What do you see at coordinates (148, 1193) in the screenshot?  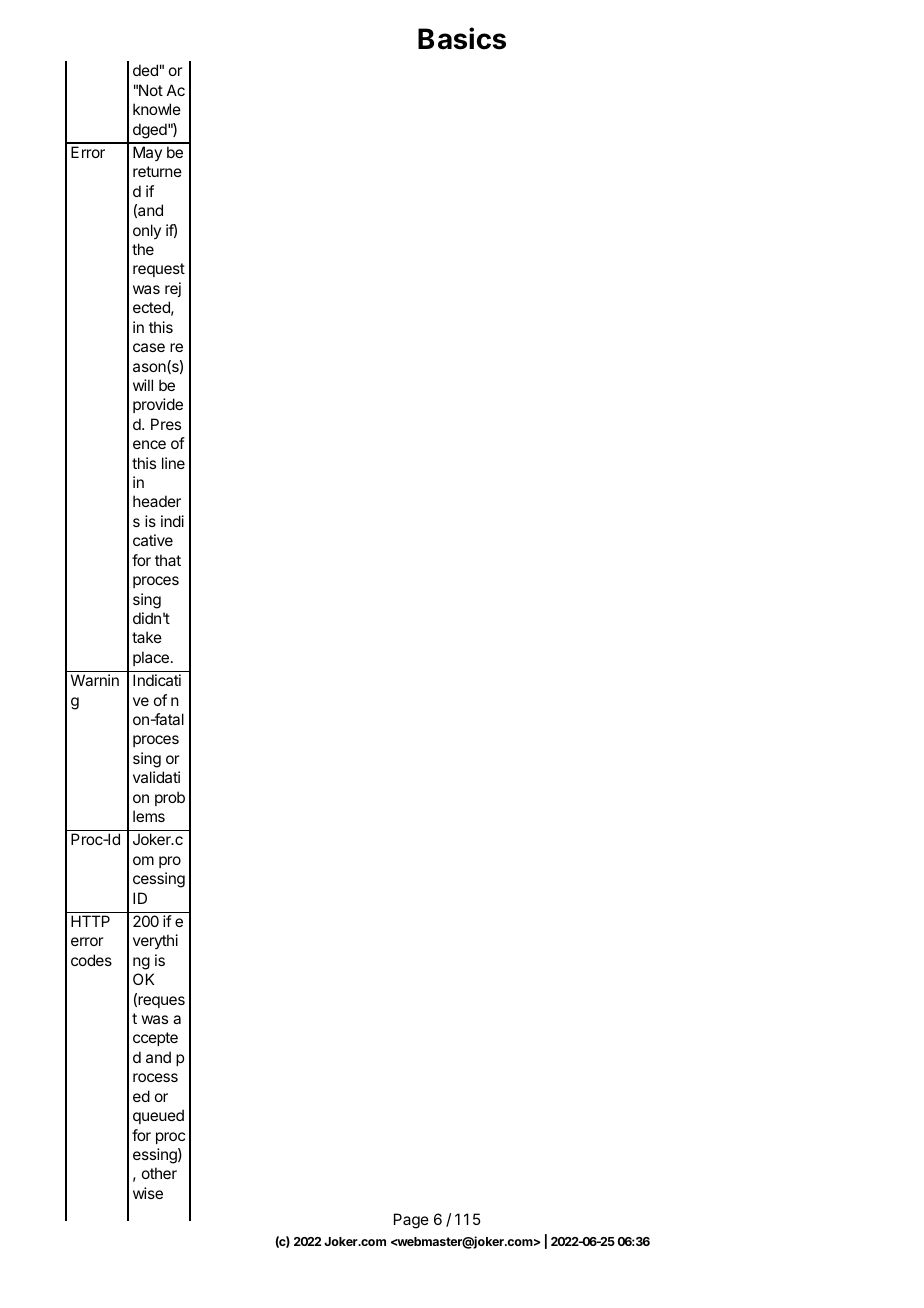 I see `wise` at bounding box center [148, 1193].
